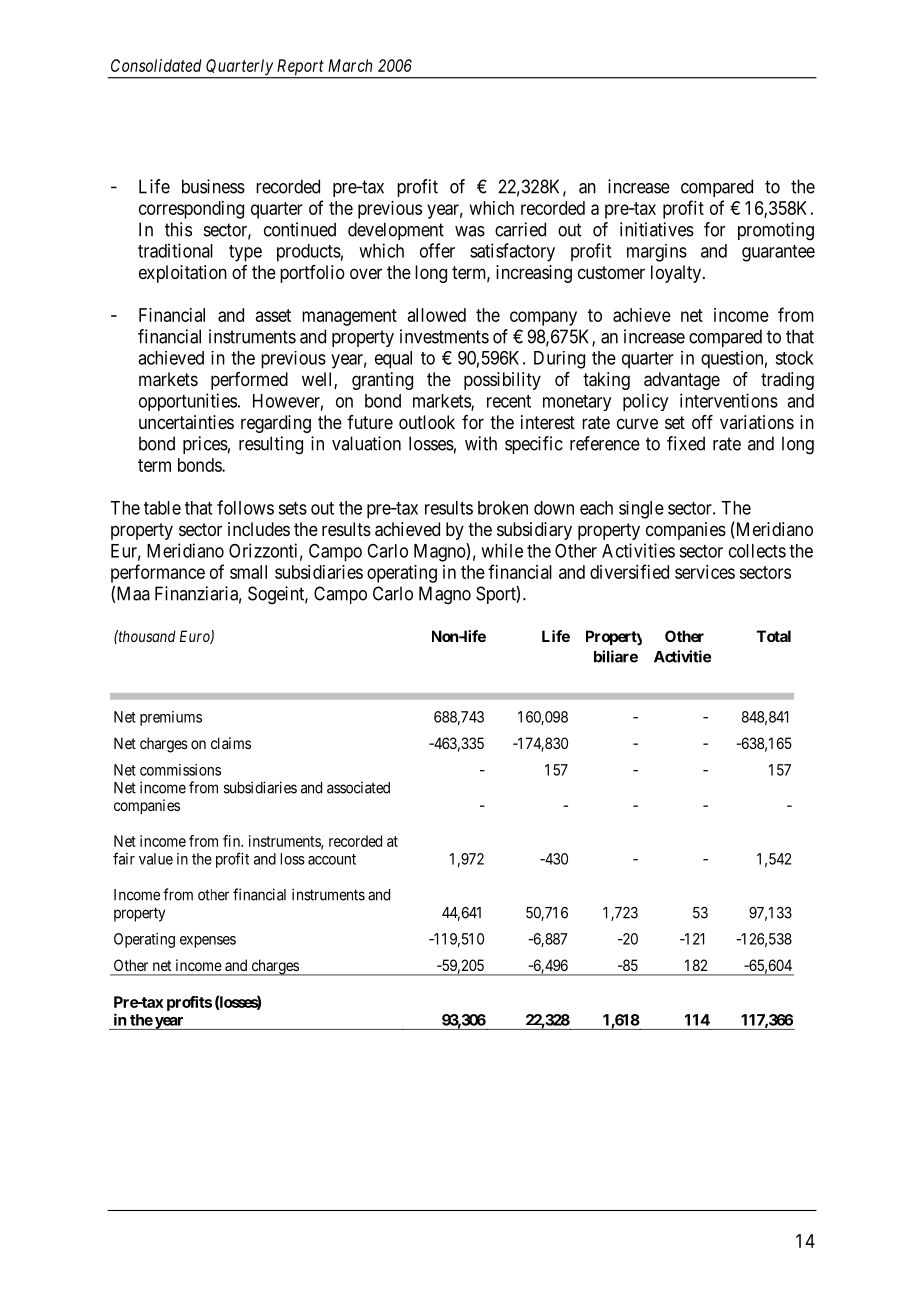 The height and width of the image is (1308, 924). I want to click on associated, so click(358, 787).
